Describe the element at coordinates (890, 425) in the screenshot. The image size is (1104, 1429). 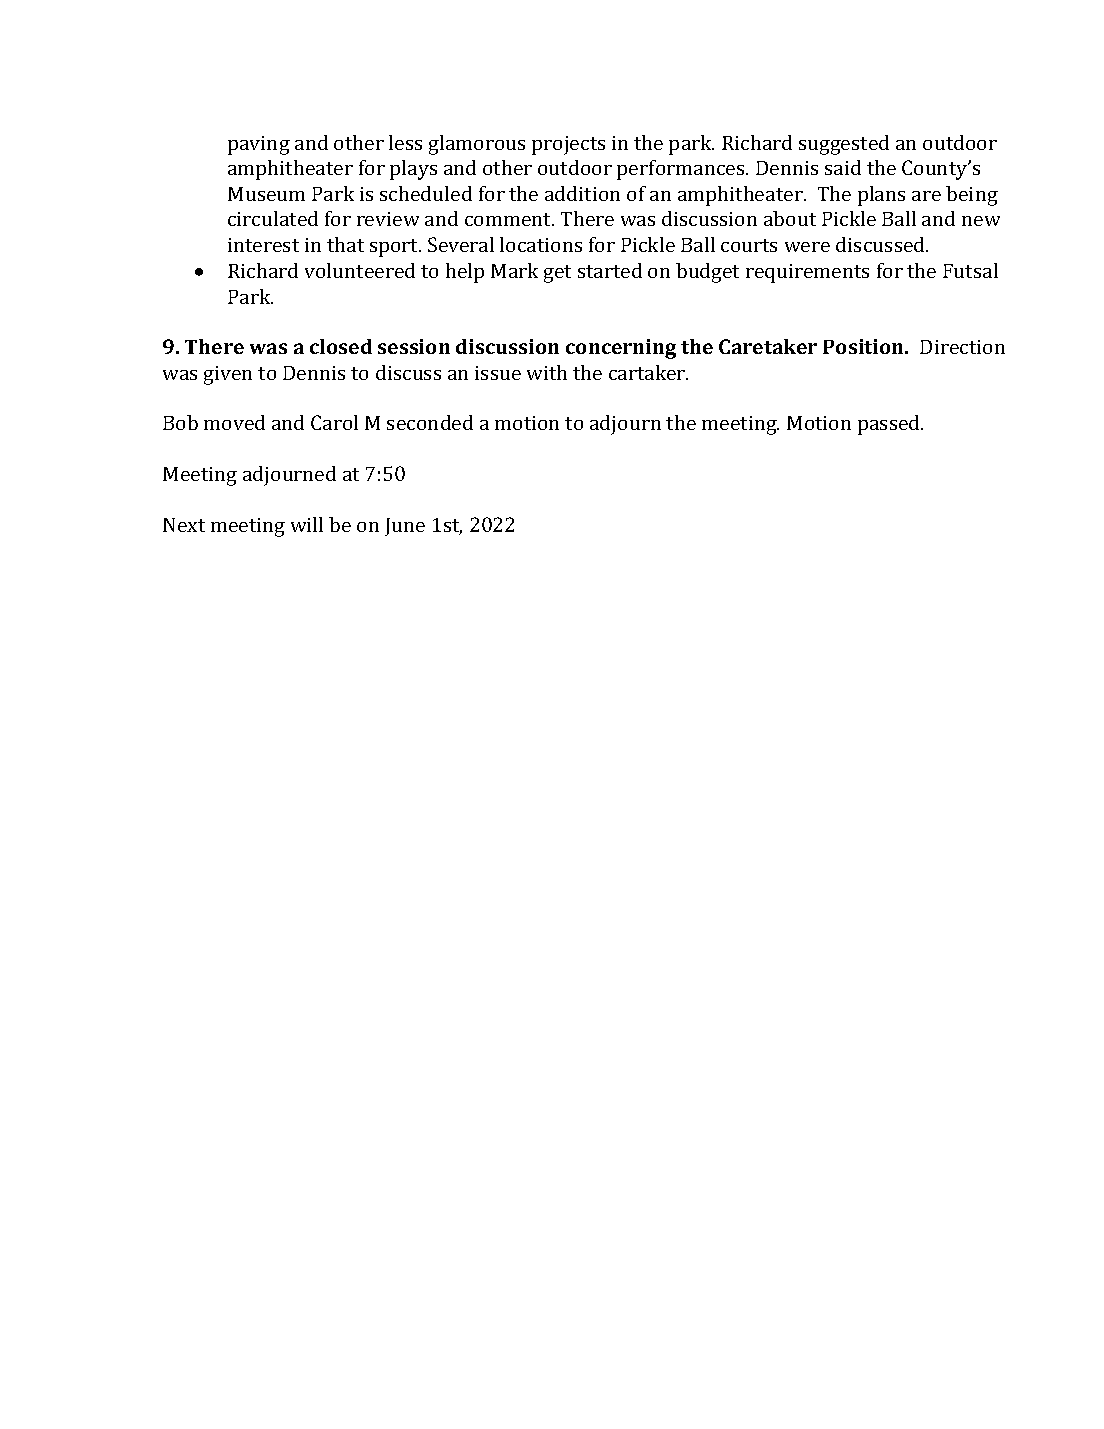
I see `passed` at that location.
